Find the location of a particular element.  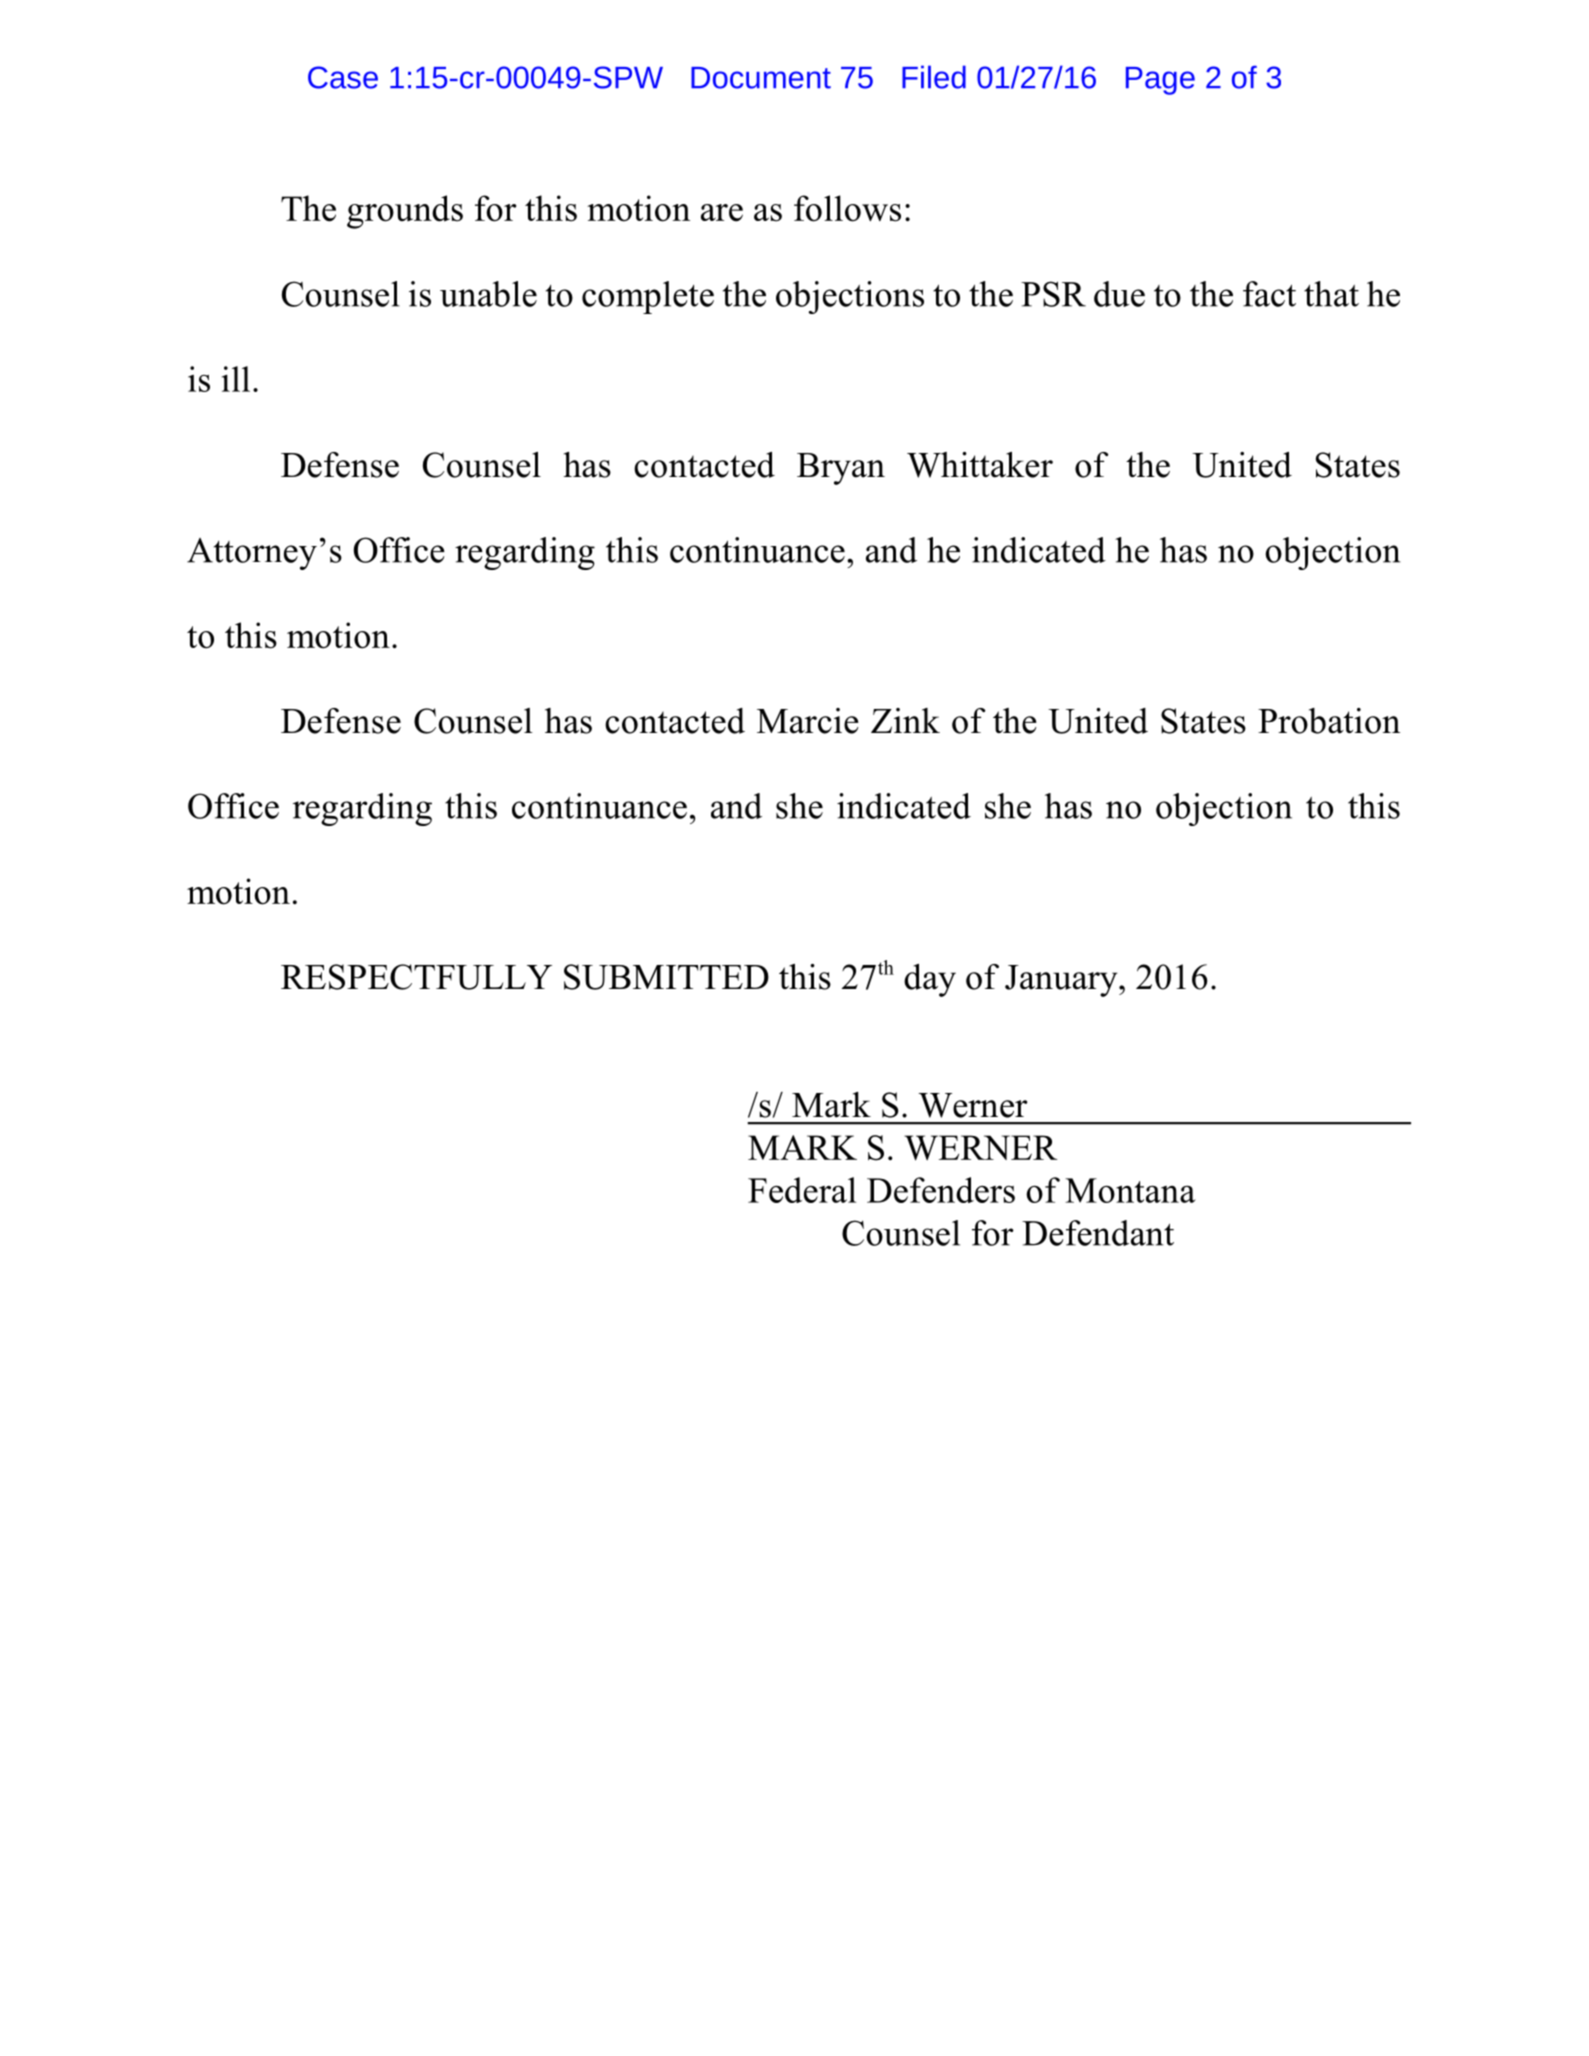

Case is located at coordinates (343, 77).
